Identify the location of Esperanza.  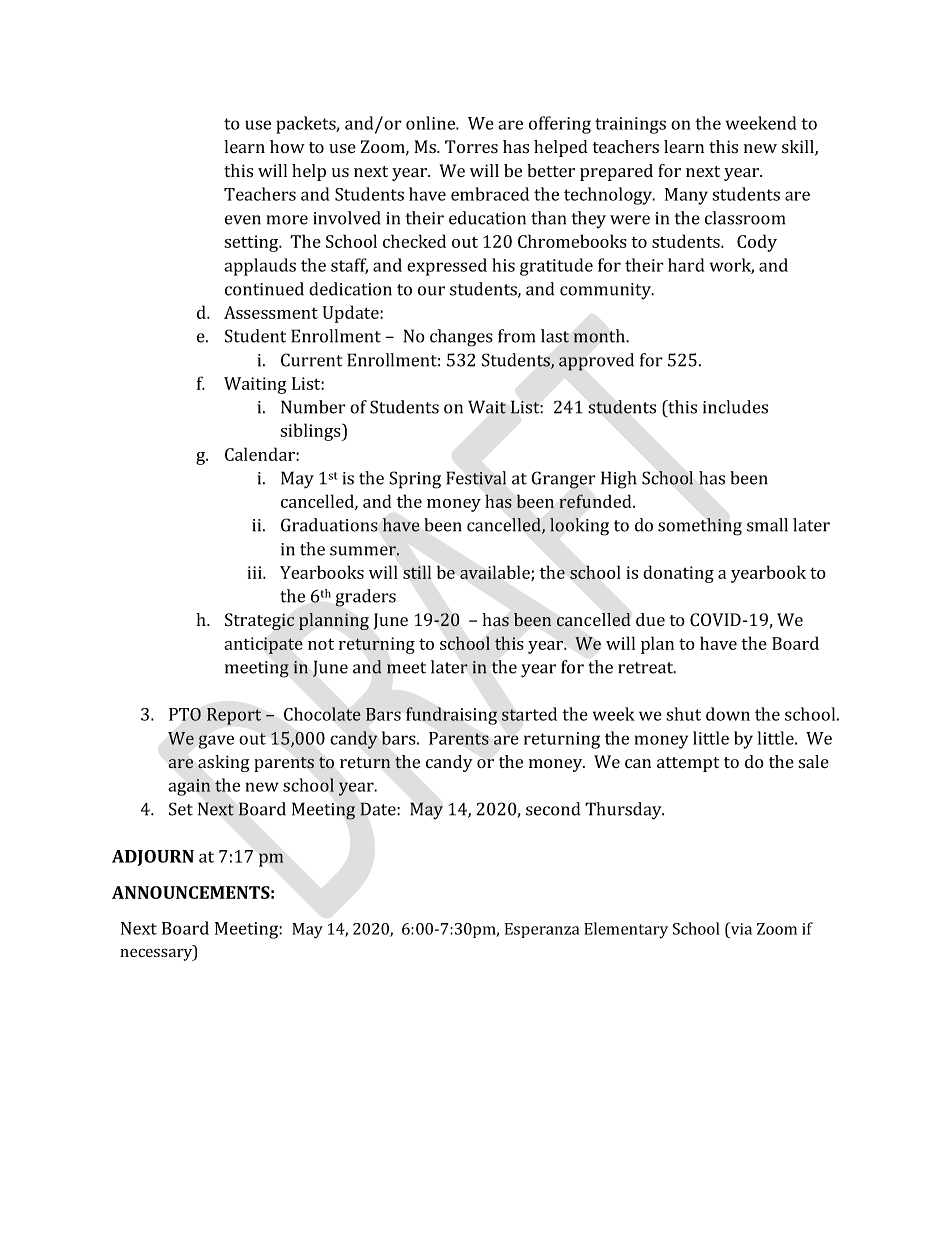
(542, 930).
